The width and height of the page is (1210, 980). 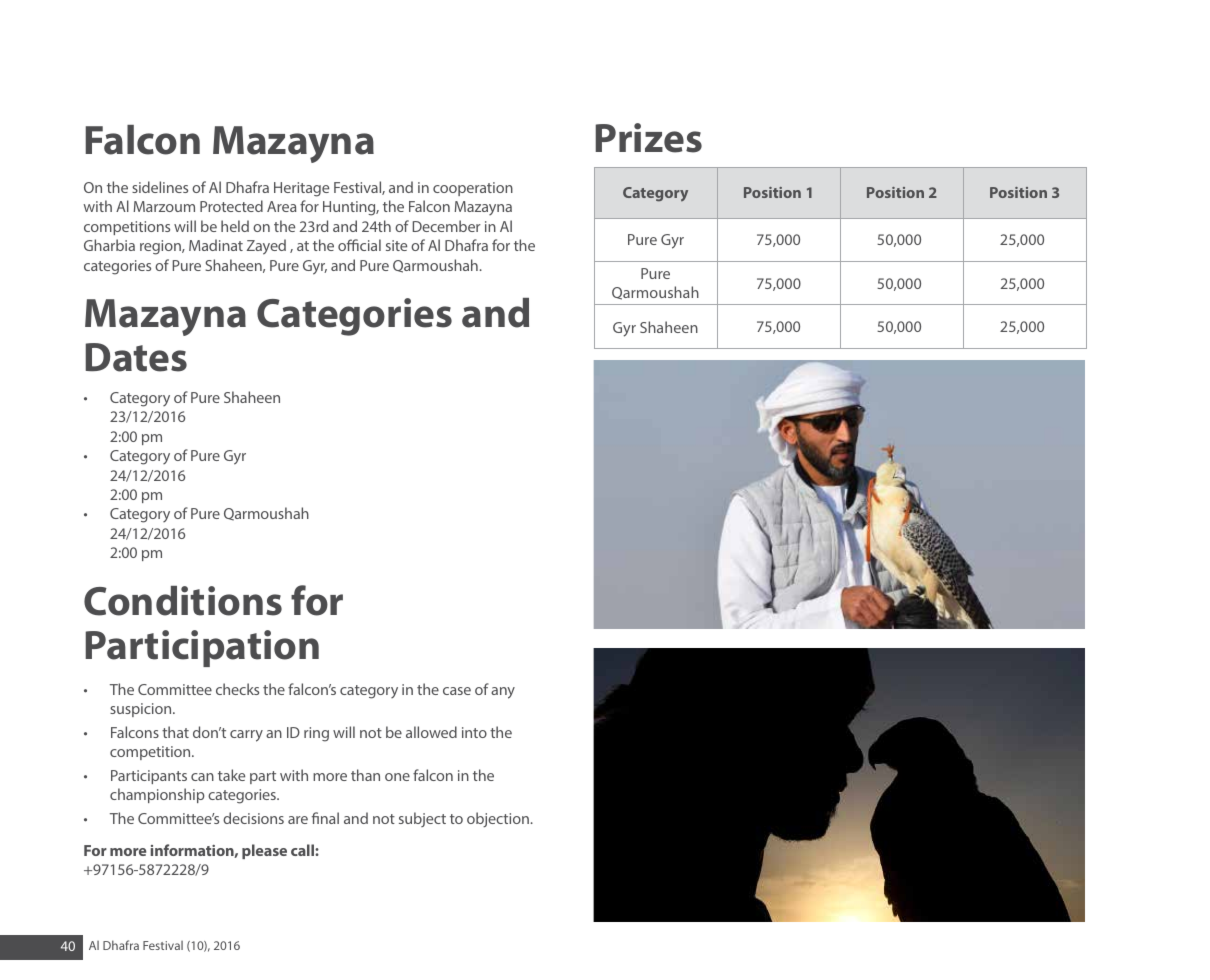 What do you see at coordinates (253, 818) in the page?
I see `decisions` at bounding box center [253, 818].
